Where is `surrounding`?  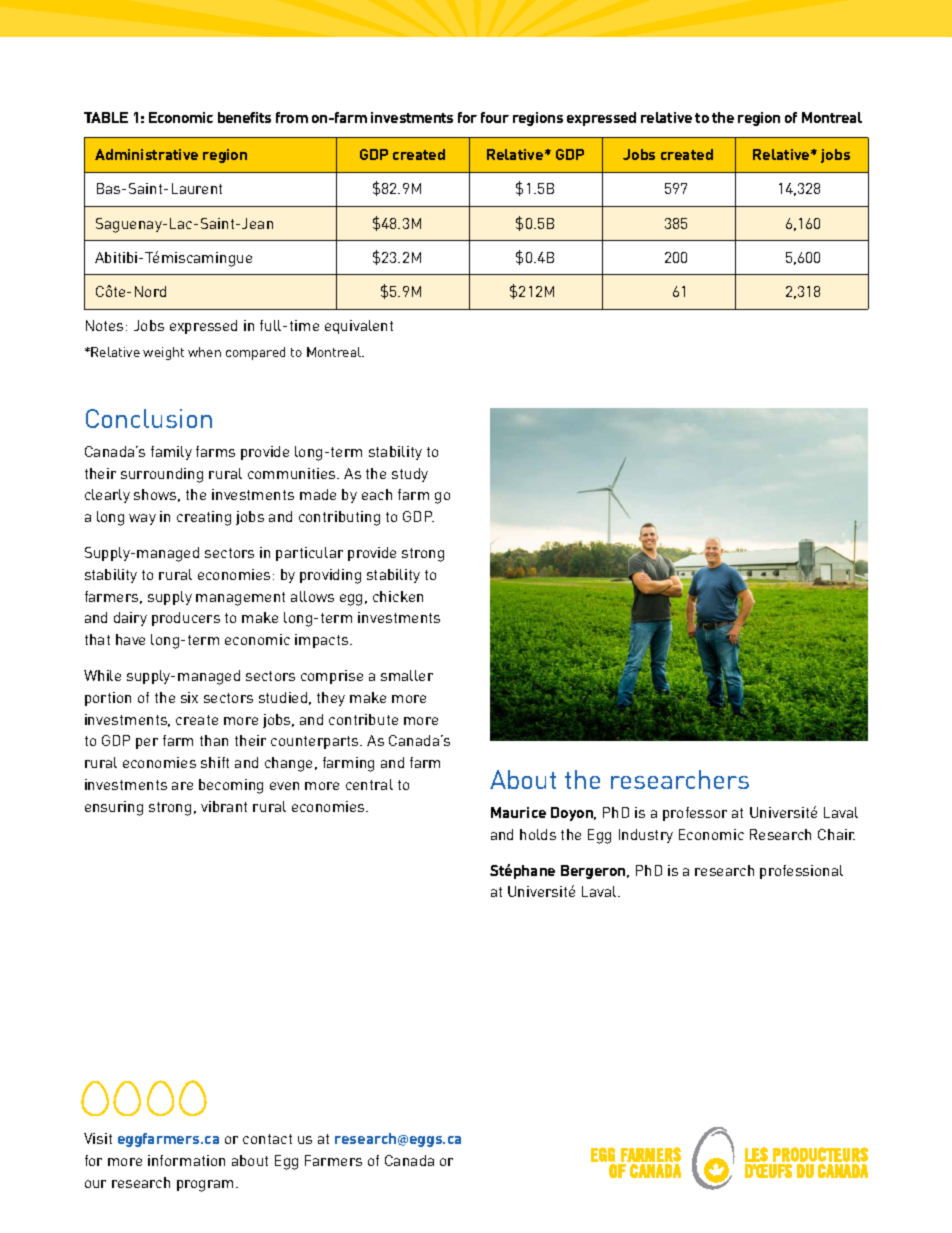 surrounding is located at coordinates (162, 475).
